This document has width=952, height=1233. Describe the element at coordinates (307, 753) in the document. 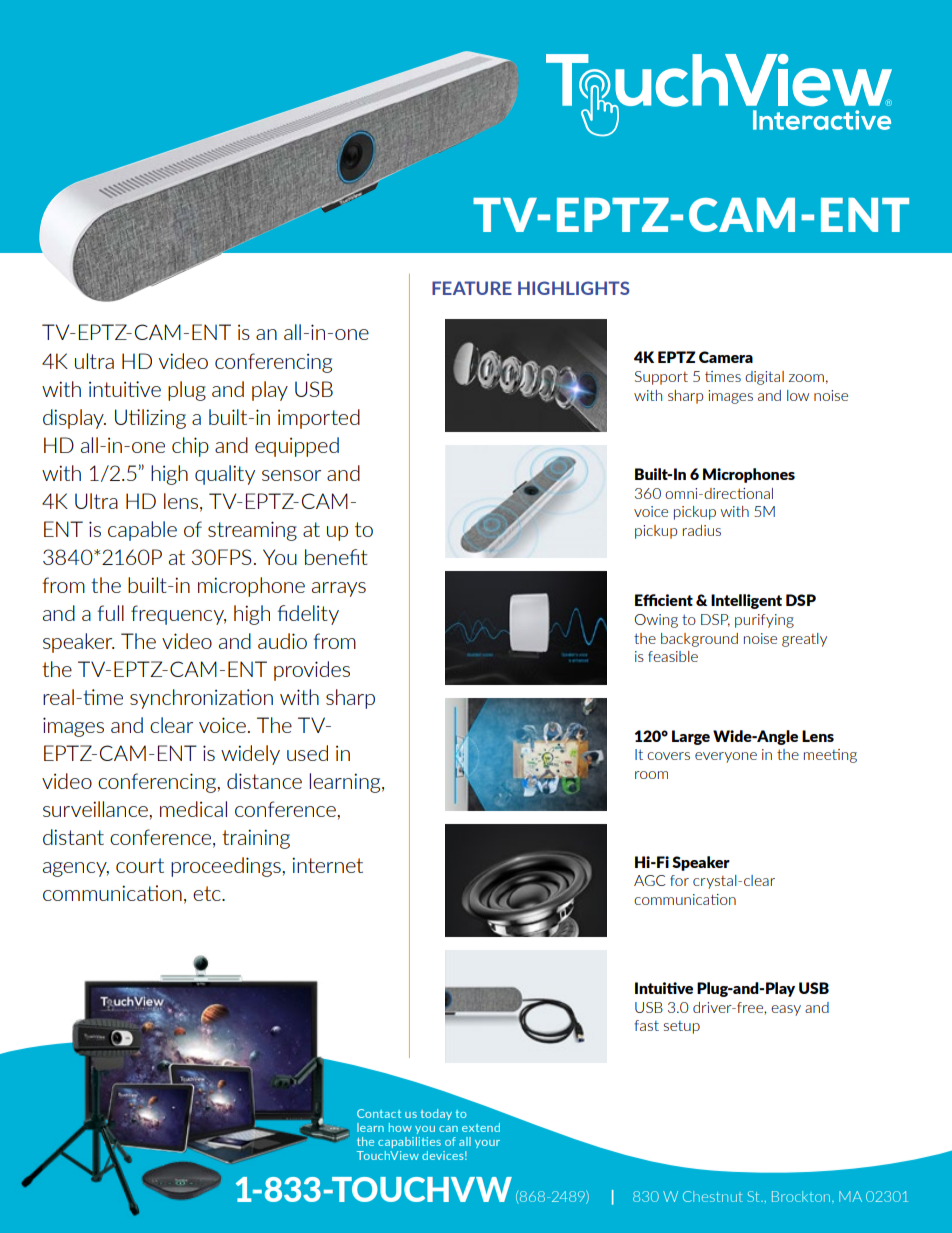

I see `used` at that location.
